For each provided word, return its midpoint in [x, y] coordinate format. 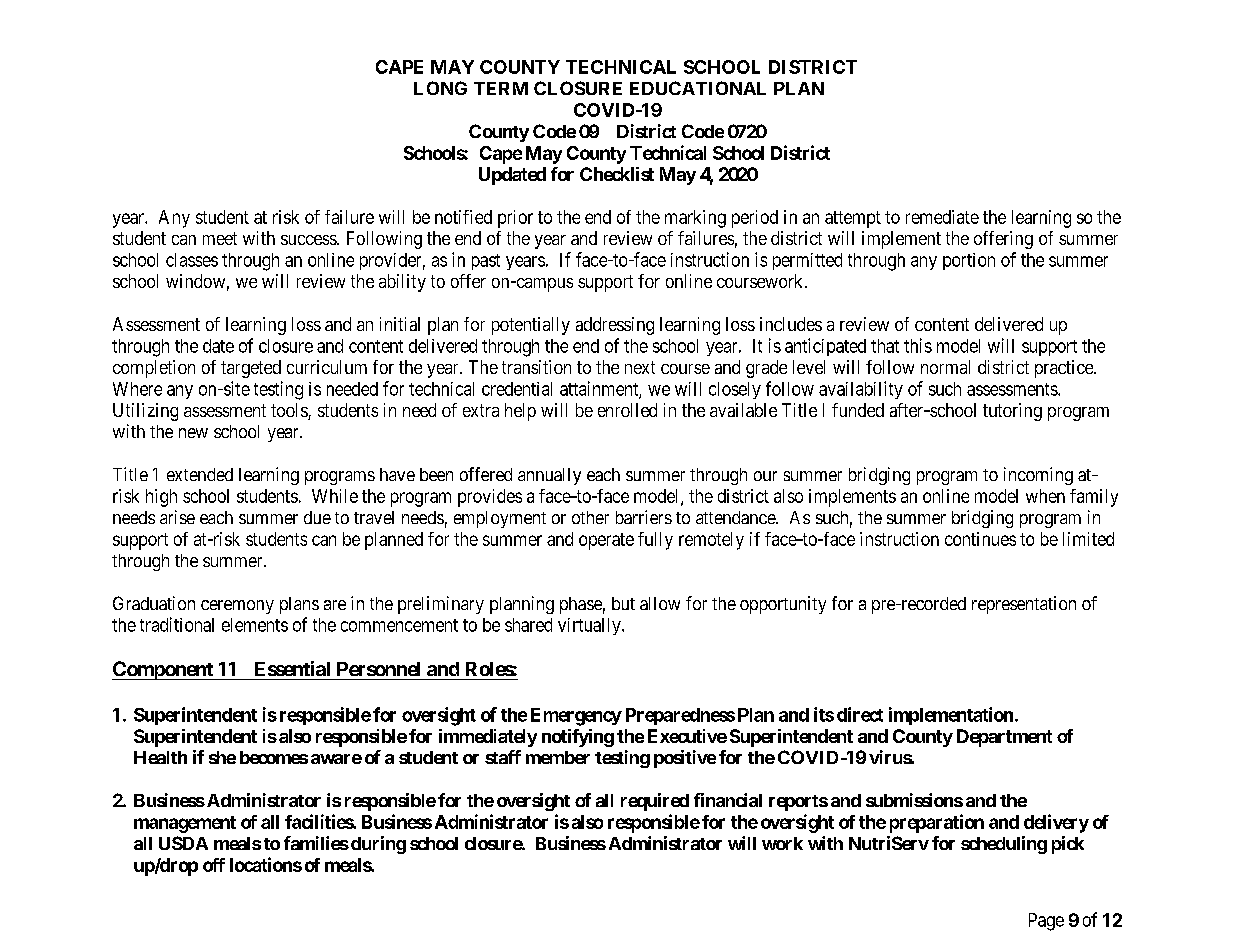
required [655, 802]
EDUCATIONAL [698, 88]
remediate [942, 217]
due [317, 517]
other [590, 517]
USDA [183, 843]
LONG [440, 88]
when [1045, 496]
